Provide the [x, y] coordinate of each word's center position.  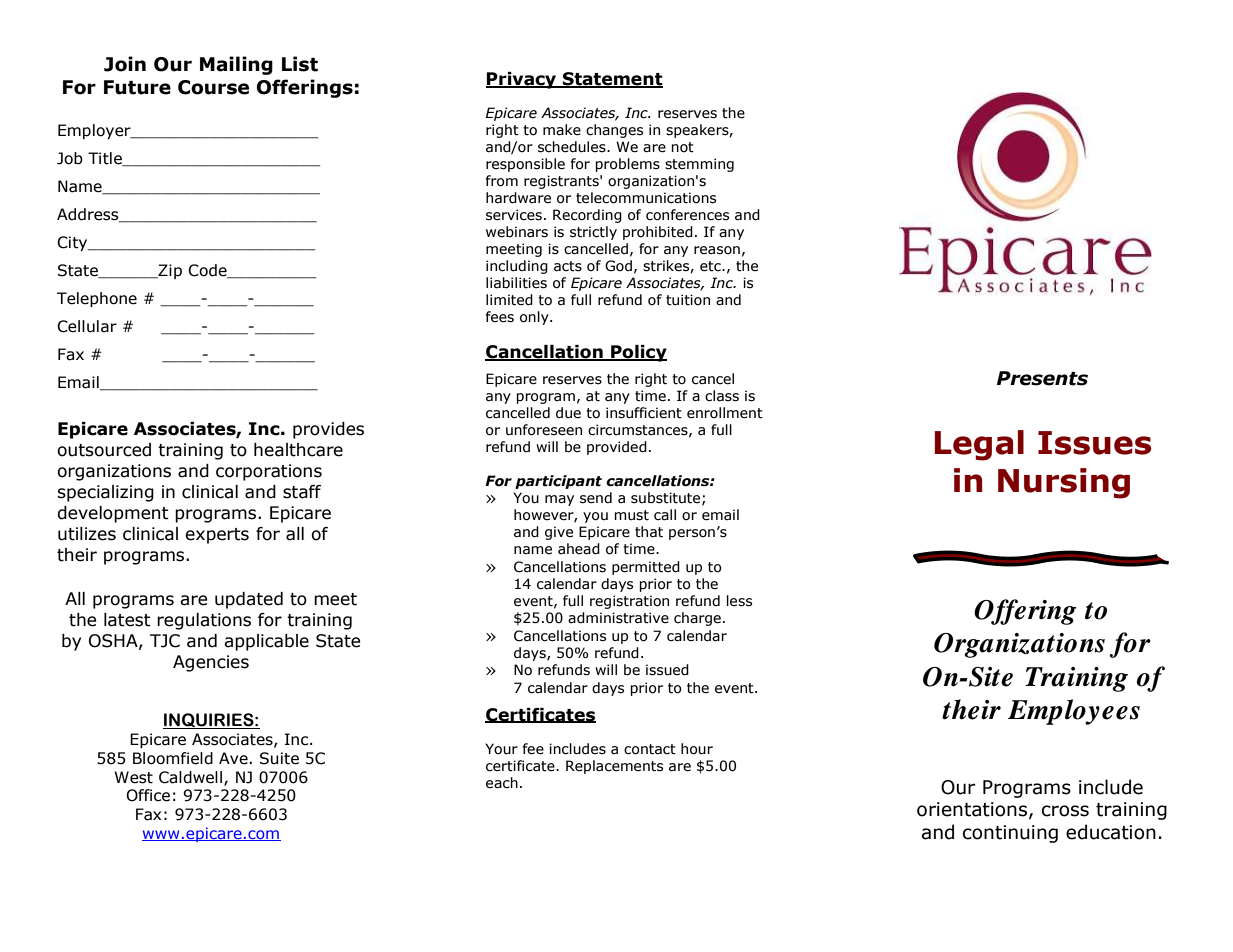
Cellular [87, 326]
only [535, 318]
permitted [646, 568]
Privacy [522, 80]
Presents [1042, 378]
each [502, 783]
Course [213, 87]
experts [217, 536]
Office [148, 795]
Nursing [1064, 483]
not [682, 147]
